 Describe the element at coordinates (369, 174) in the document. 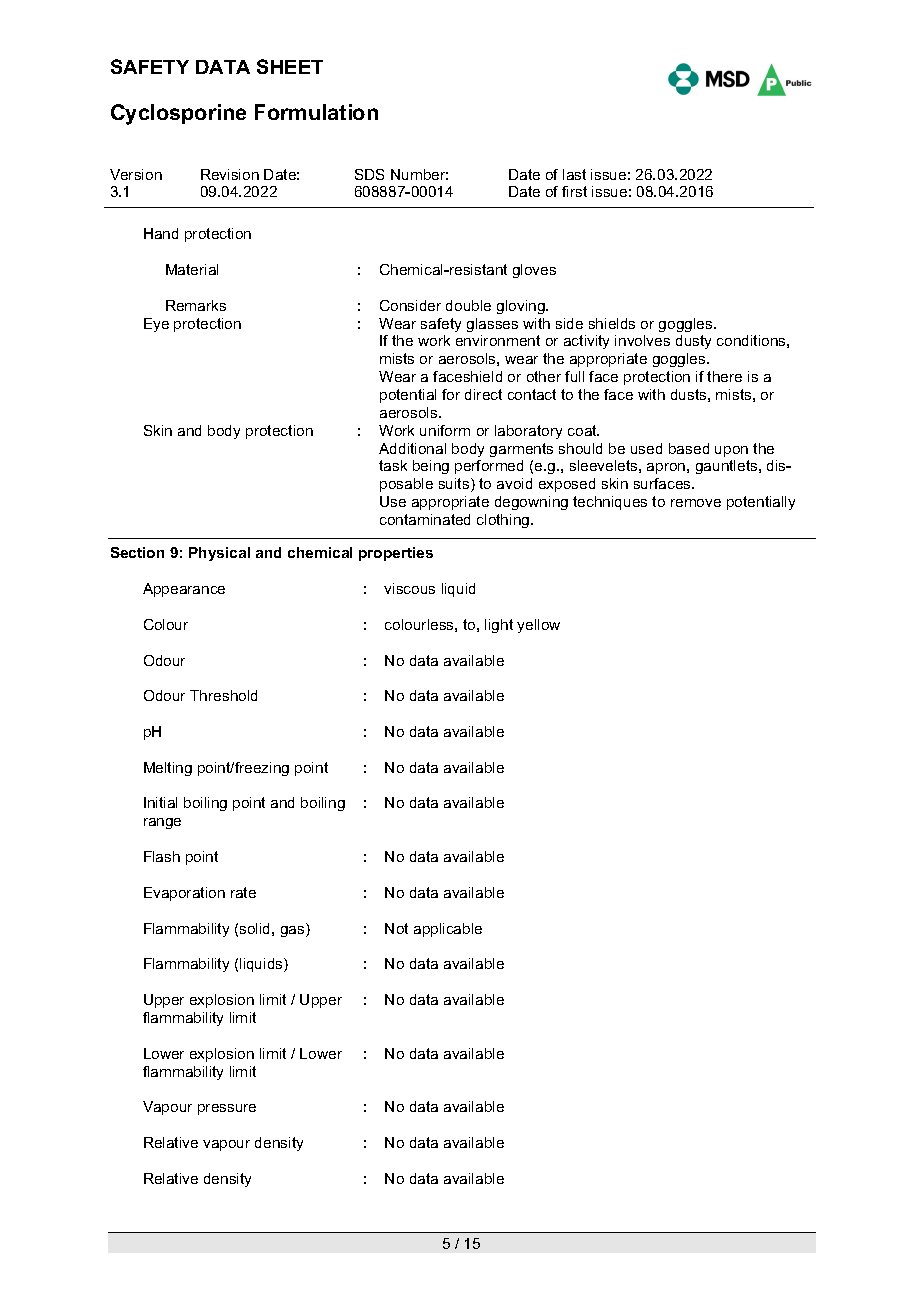

I see `SDS` at that location.
